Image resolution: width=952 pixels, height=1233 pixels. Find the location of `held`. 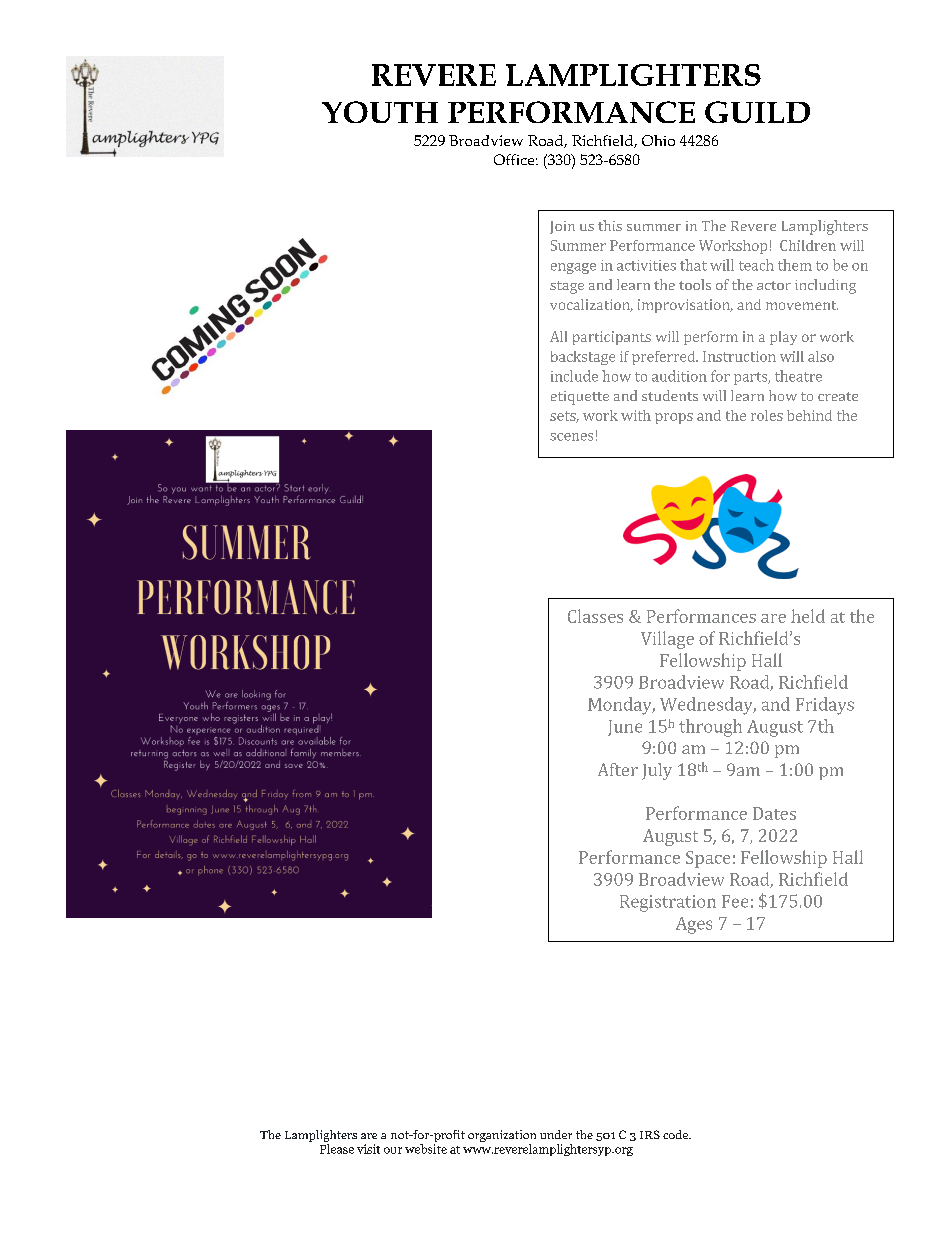

held is located at coordinates (808, 616).
